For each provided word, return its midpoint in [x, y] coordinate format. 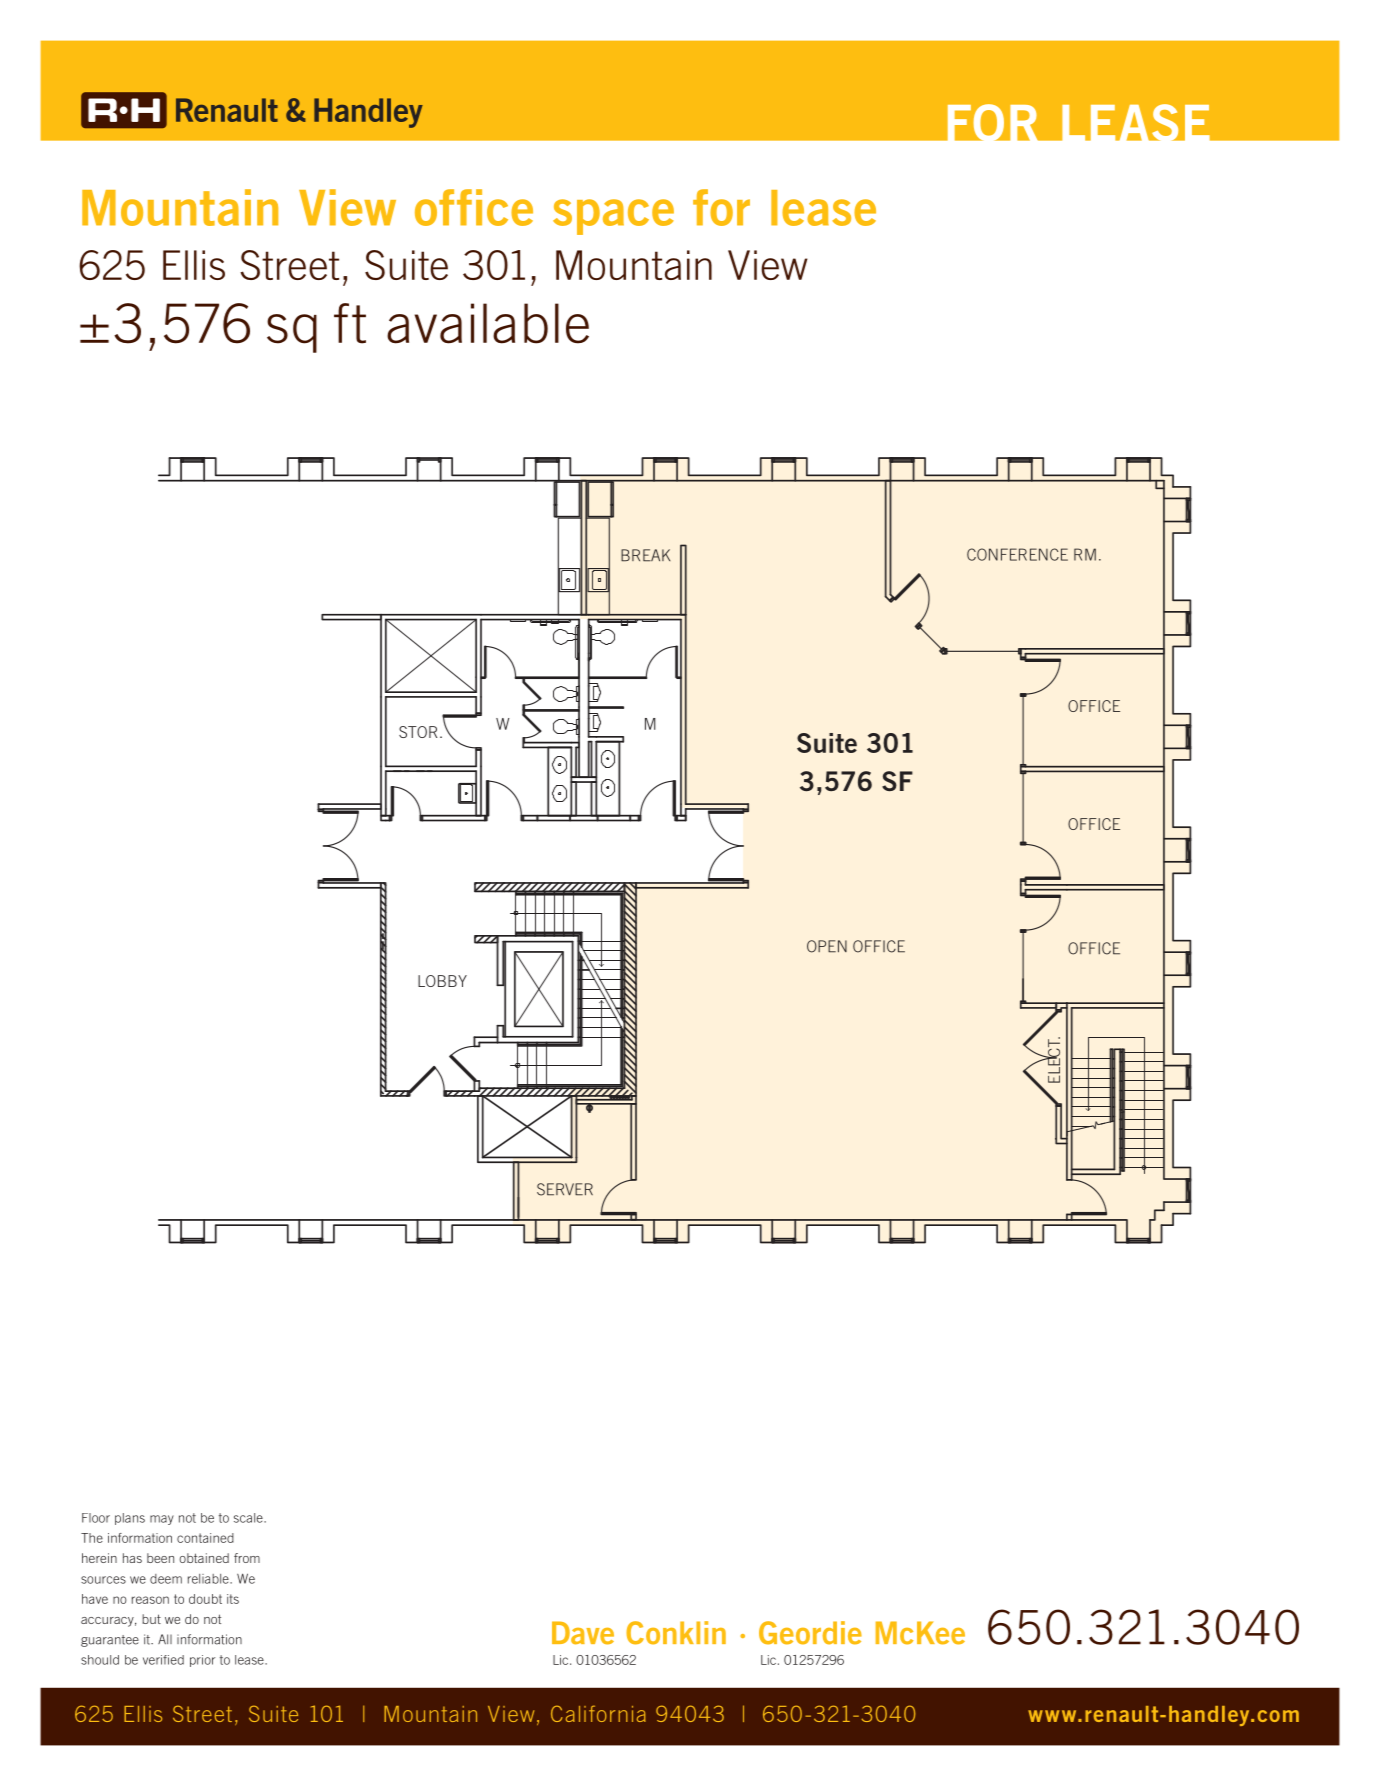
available [488, 323]
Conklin [676, 1633]
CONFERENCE [1017, 554]
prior [202, 1661]
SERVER [565, 1189]
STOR [418, 732]
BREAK [645, 555]
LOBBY [442, 981]
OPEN [827, 946]
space [613, 217]
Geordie [810, 1633]
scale [249, 1518]
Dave [583, 1633]
